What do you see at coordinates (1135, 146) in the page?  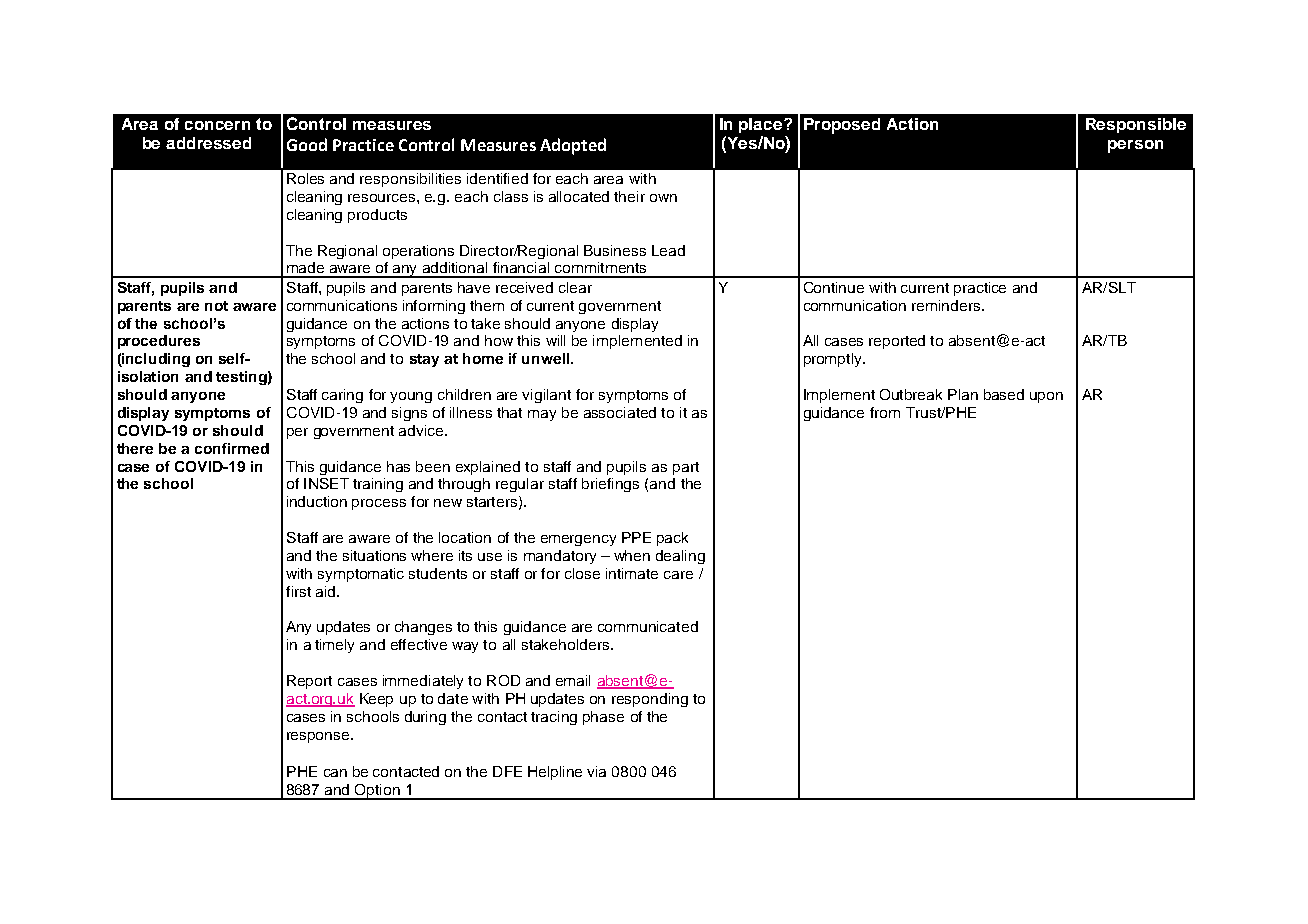 I see `person` at bounding box center [1135, 146].
